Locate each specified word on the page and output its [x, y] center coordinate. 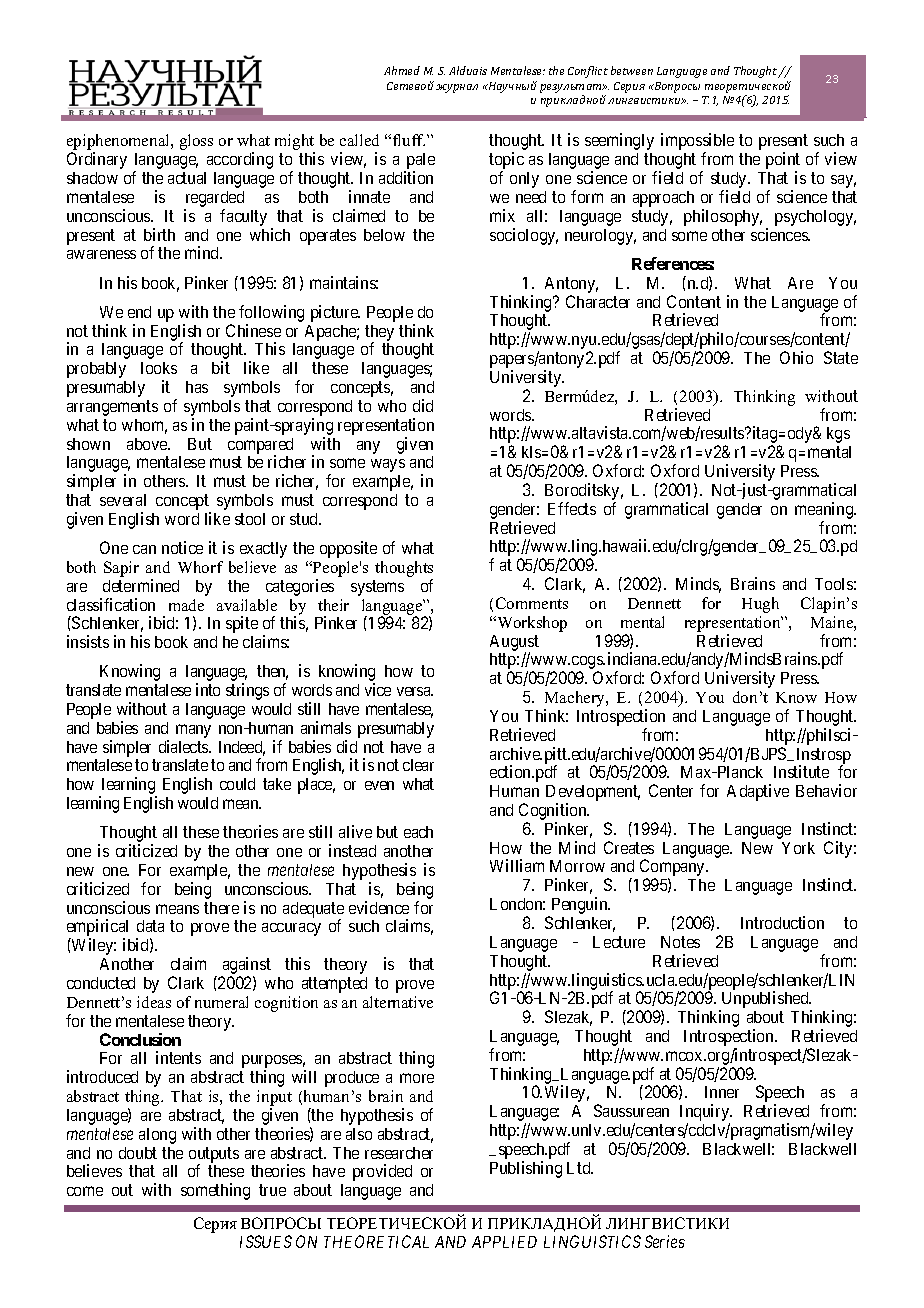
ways [388, 465]
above [148, 444]
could [237, 784]
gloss [196, 142]
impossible [697, 143]
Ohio [796, 357]
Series [665, 1241]
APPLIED [504, 1242]
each [418, 832]
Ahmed [402, 70]
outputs [214, 1156]
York [798, 848]
